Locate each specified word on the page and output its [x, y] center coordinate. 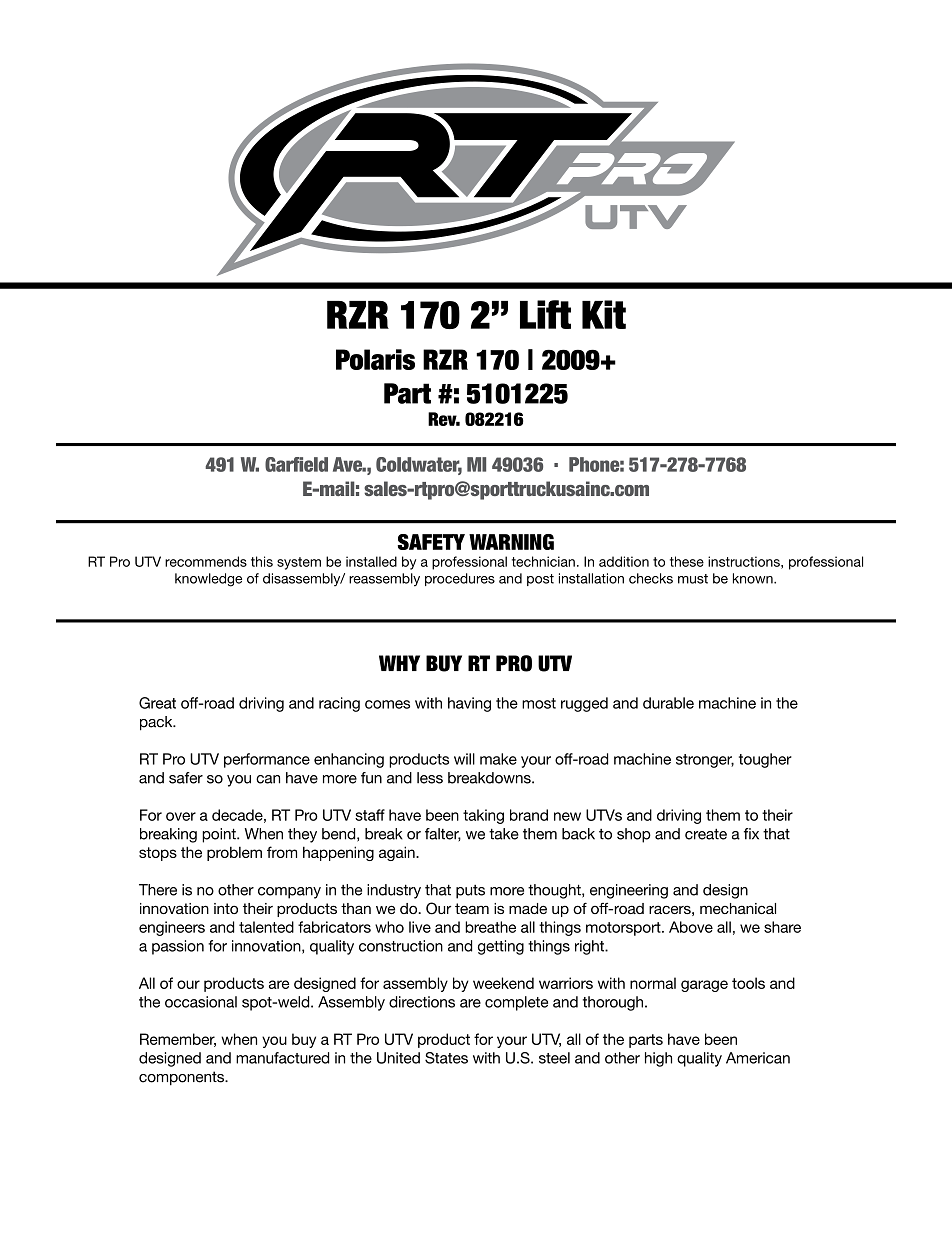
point [220, 835]
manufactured [282, 1058]
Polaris [375, 359]
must [693, 579]
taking [483, 816]
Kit [604, 314]
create [706, 834]
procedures [460, 579]
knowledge [208, 580]
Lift [545, 314]
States [446, 1058]
